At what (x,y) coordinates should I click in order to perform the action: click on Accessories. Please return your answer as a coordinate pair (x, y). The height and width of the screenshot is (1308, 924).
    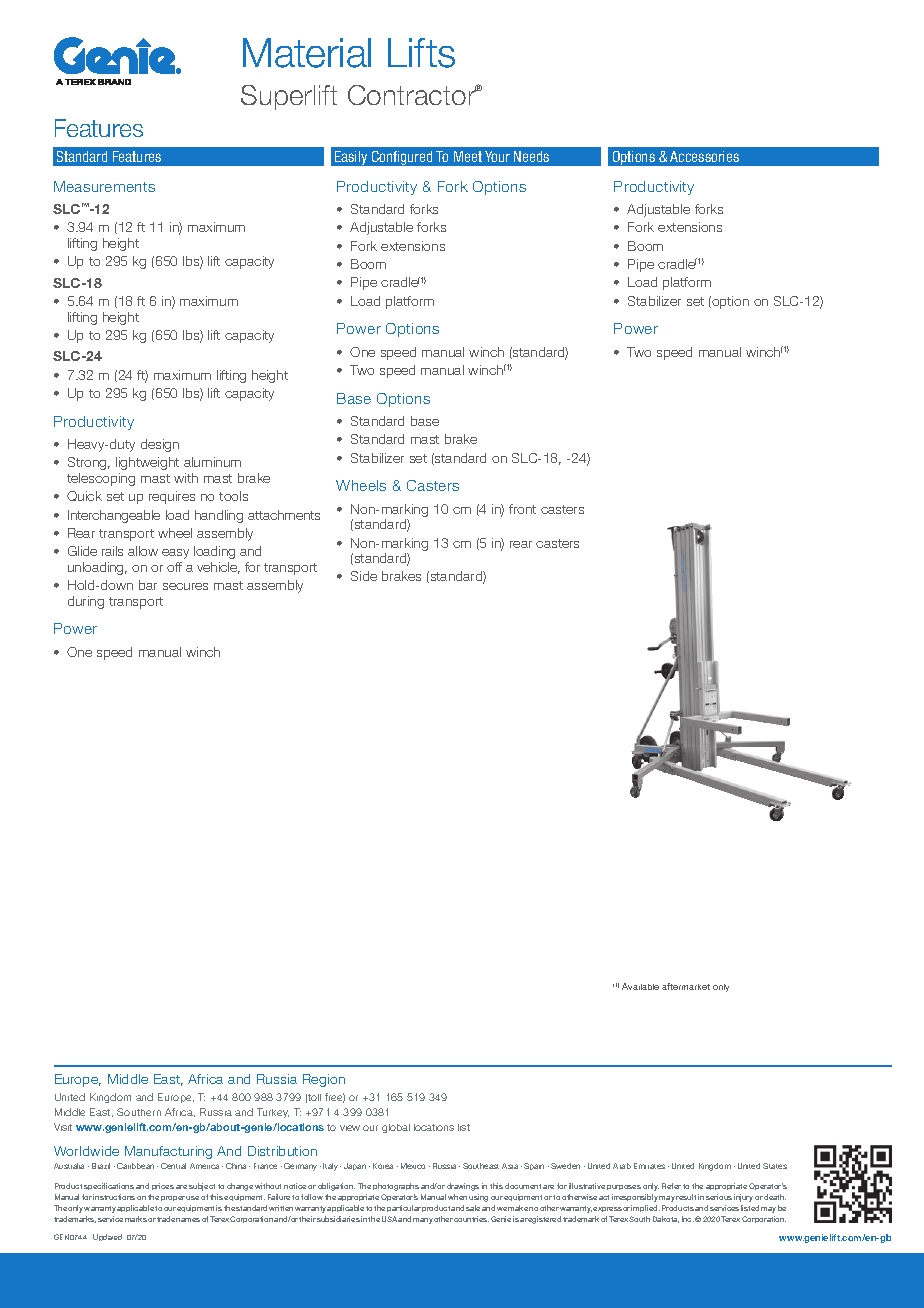
    Looking at the image, I should click on (704, 156).
